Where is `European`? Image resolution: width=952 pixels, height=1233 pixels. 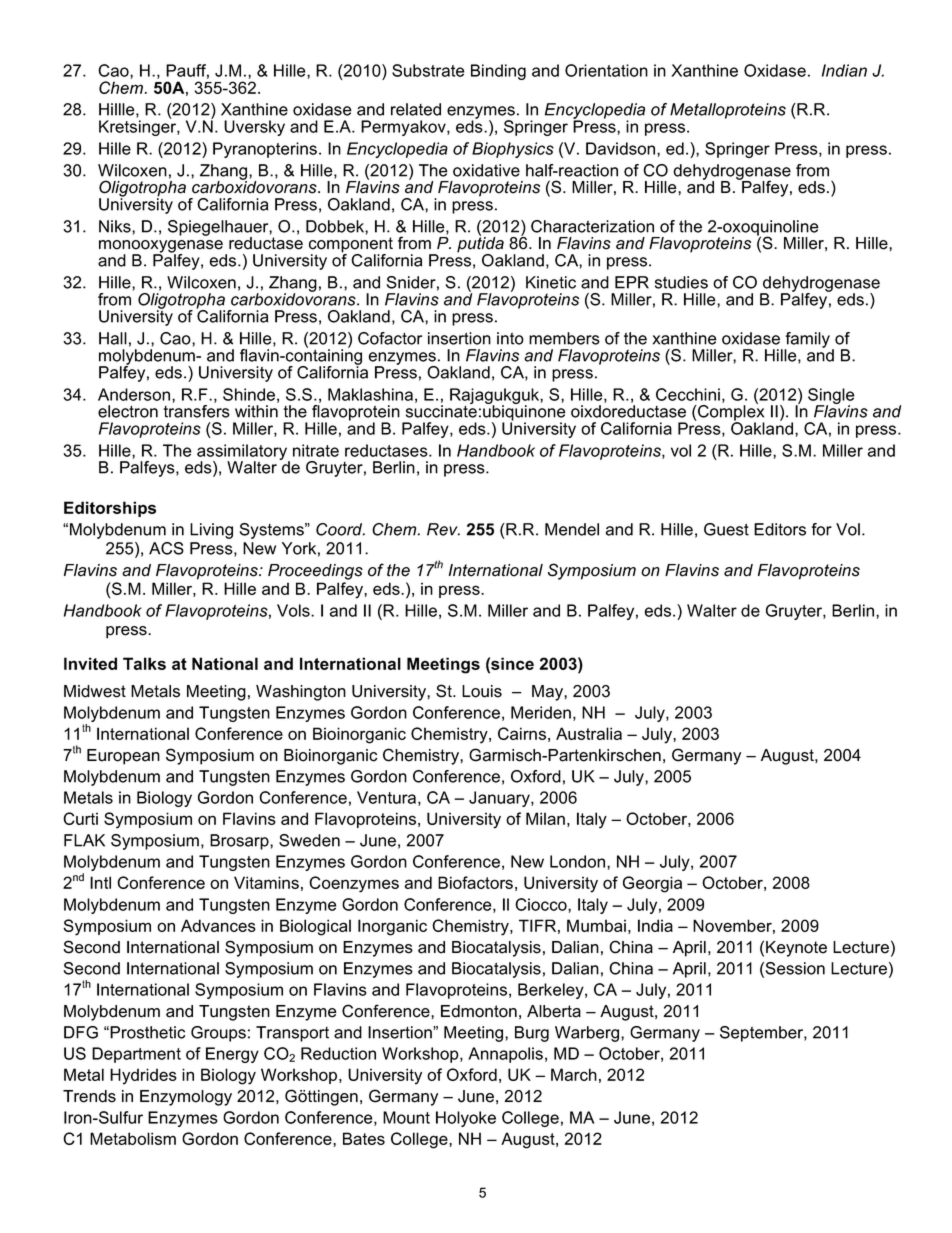
European is located at coordinates (123, 757).
